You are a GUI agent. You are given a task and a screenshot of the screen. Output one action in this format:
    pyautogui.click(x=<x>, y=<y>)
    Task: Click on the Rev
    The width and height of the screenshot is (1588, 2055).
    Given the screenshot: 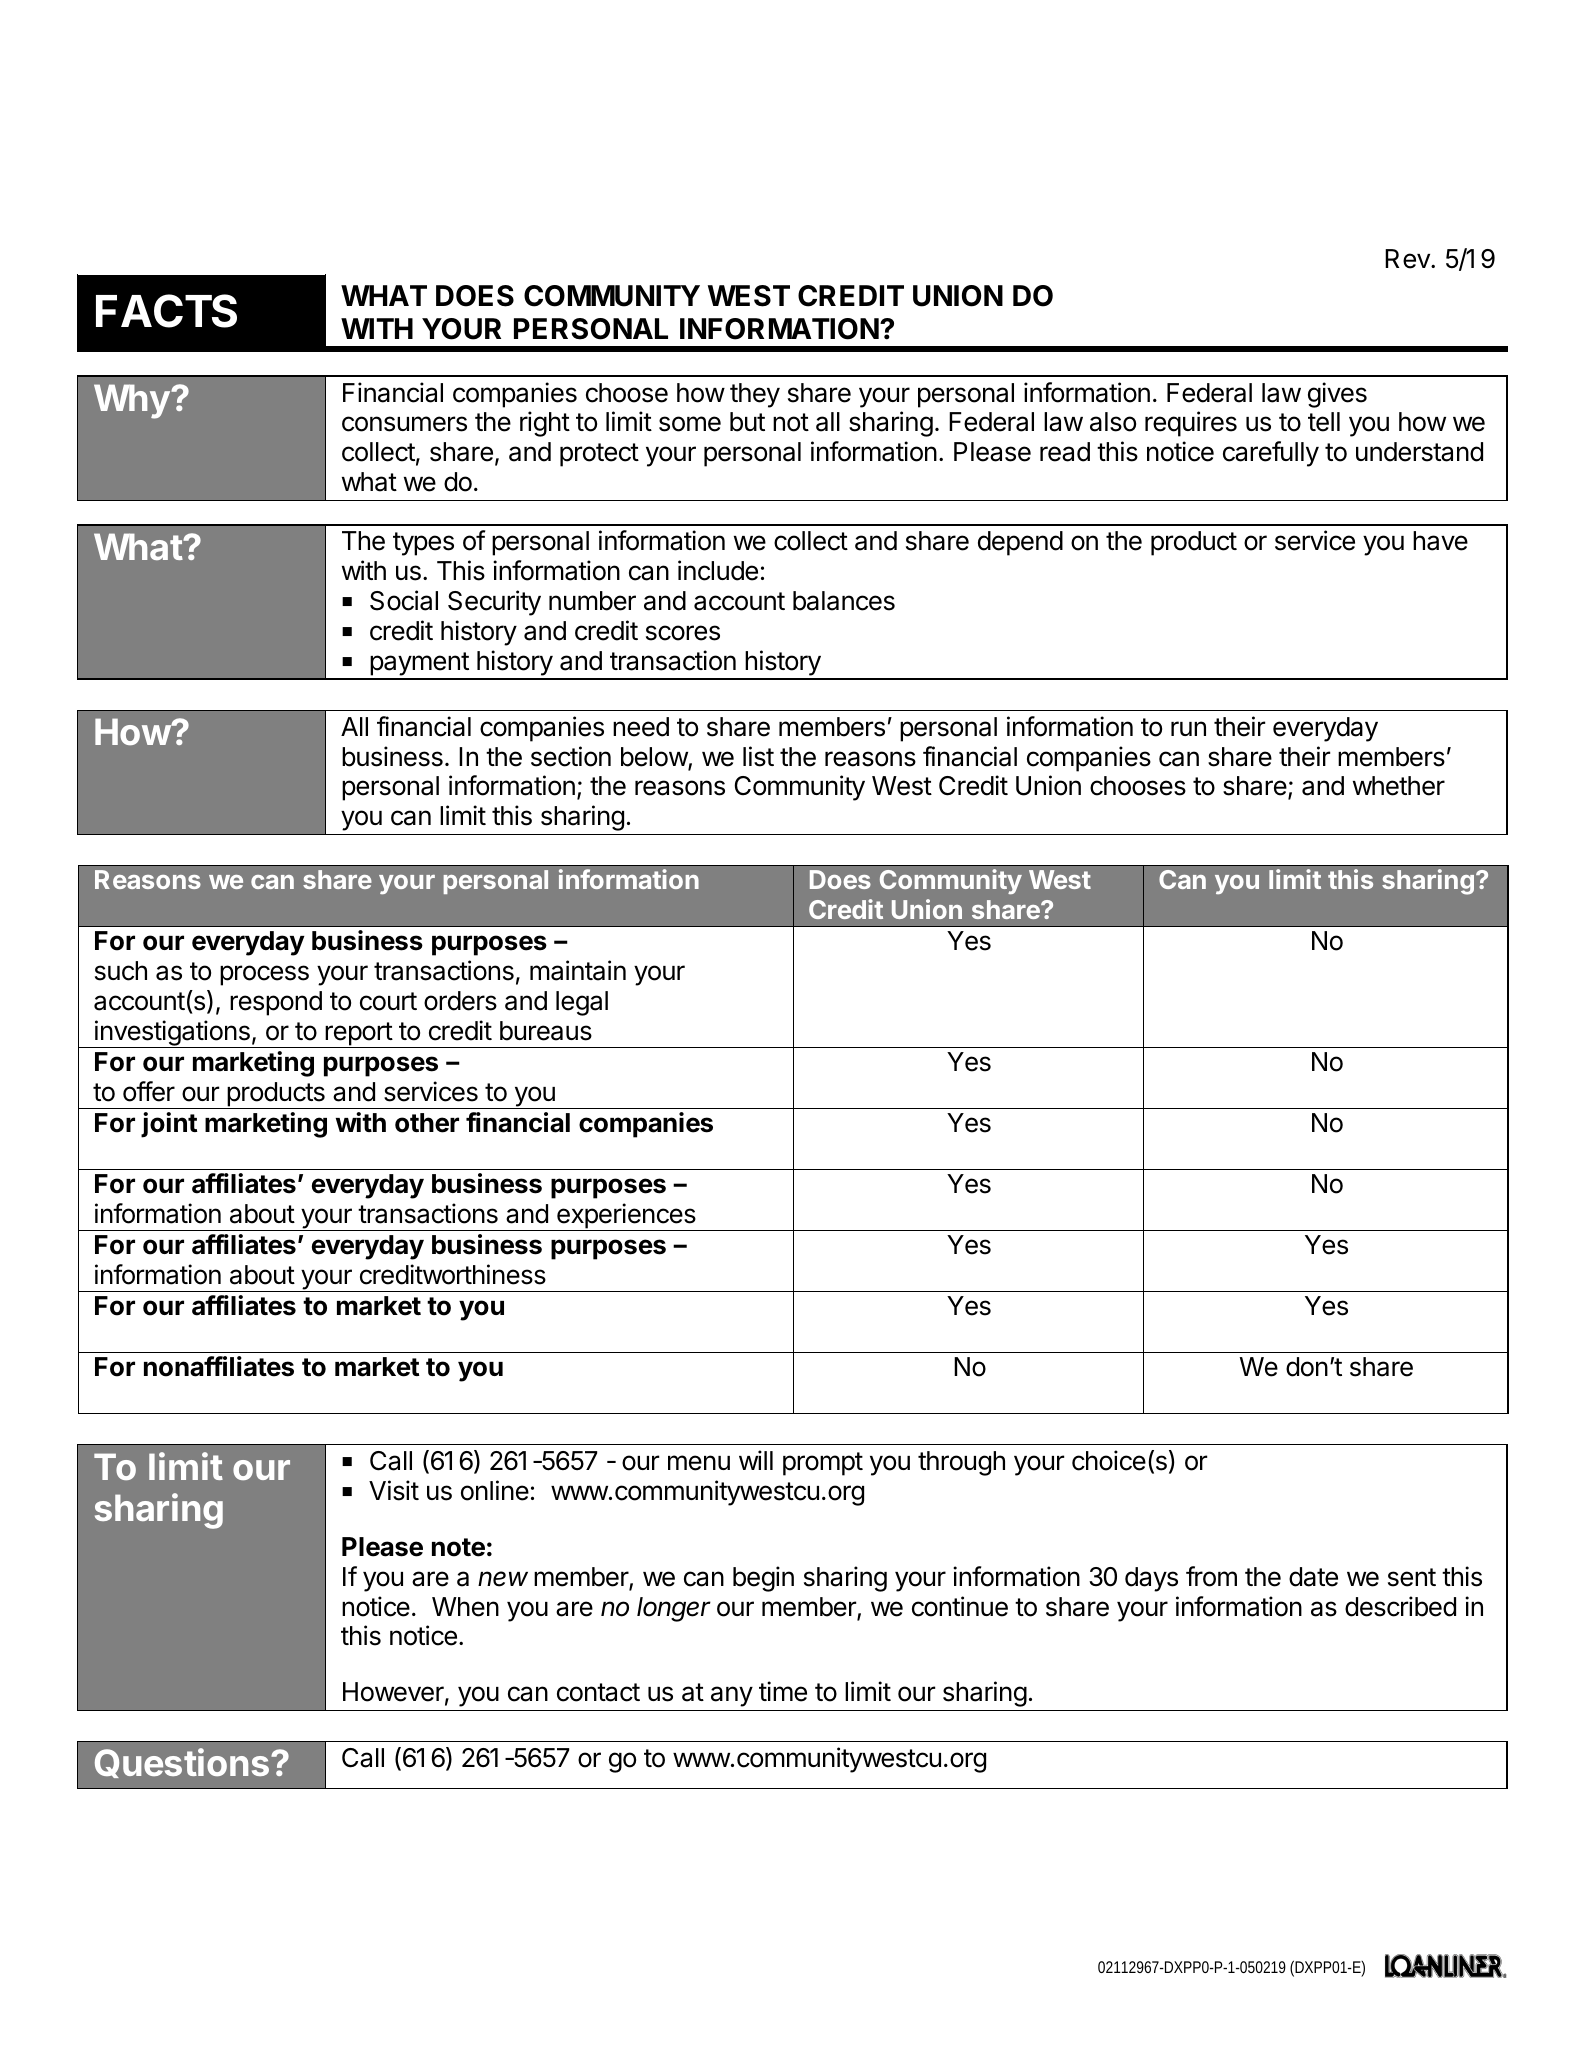 What is the action you would take?
    pyautogui.click(x=1408, y=259)
